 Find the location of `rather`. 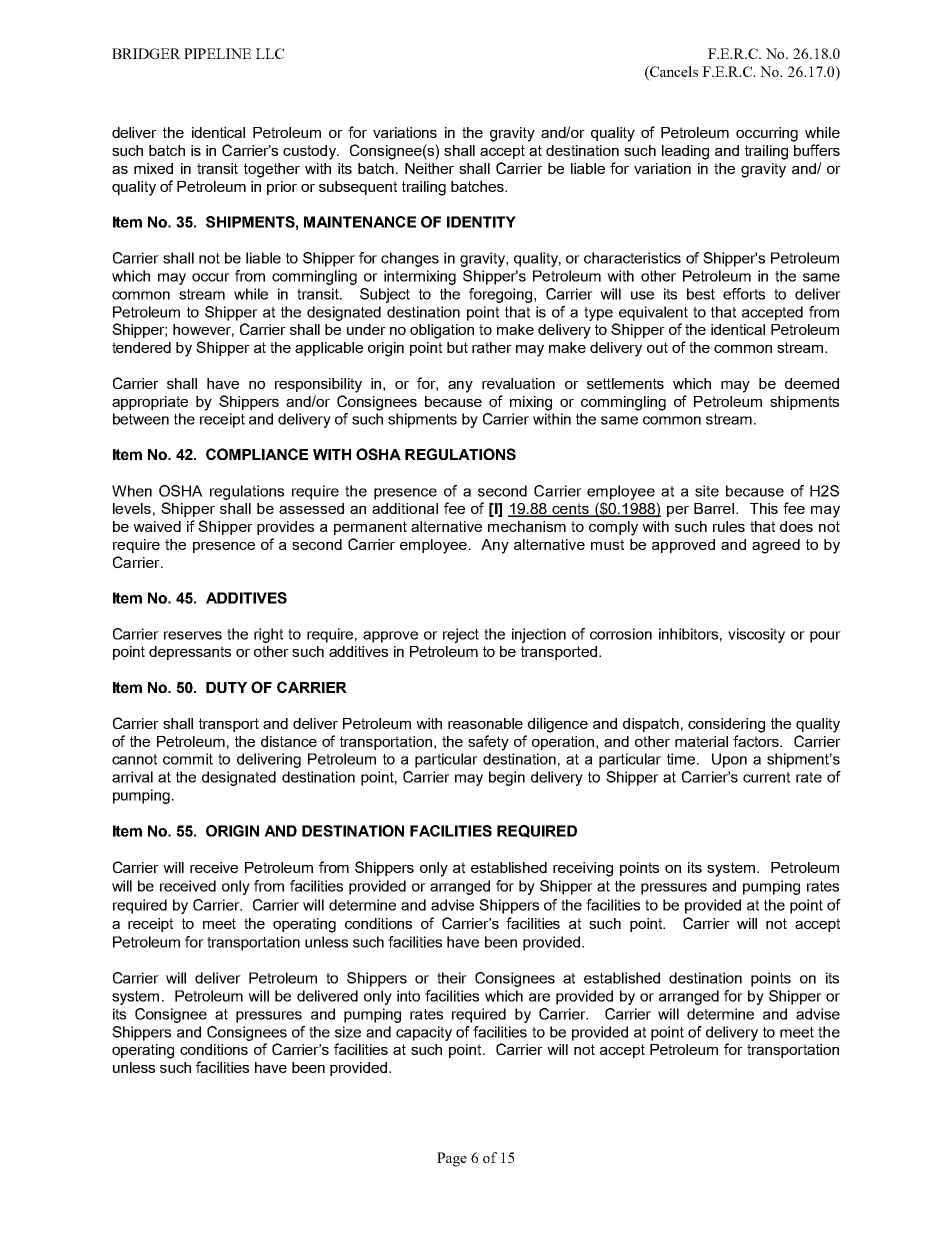

rather is located at coordinates (492, 347).
